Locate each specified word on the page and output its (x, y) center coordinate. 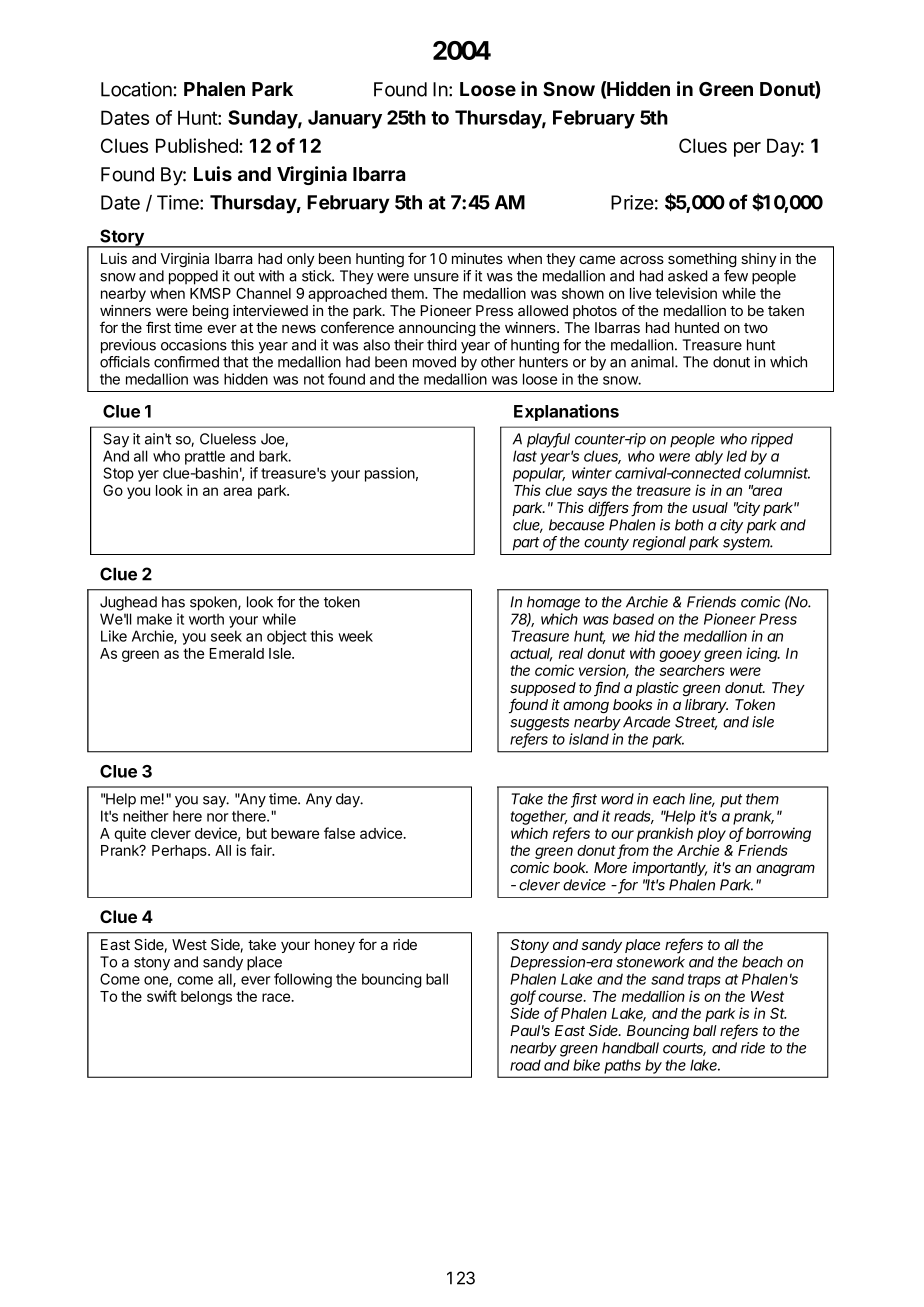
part (526, 544)
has (173, 602)
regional (659, 543)
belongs (206, 998)
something (702, 260)
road (525, 1065)
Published (198, 145)
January (345, 119)
